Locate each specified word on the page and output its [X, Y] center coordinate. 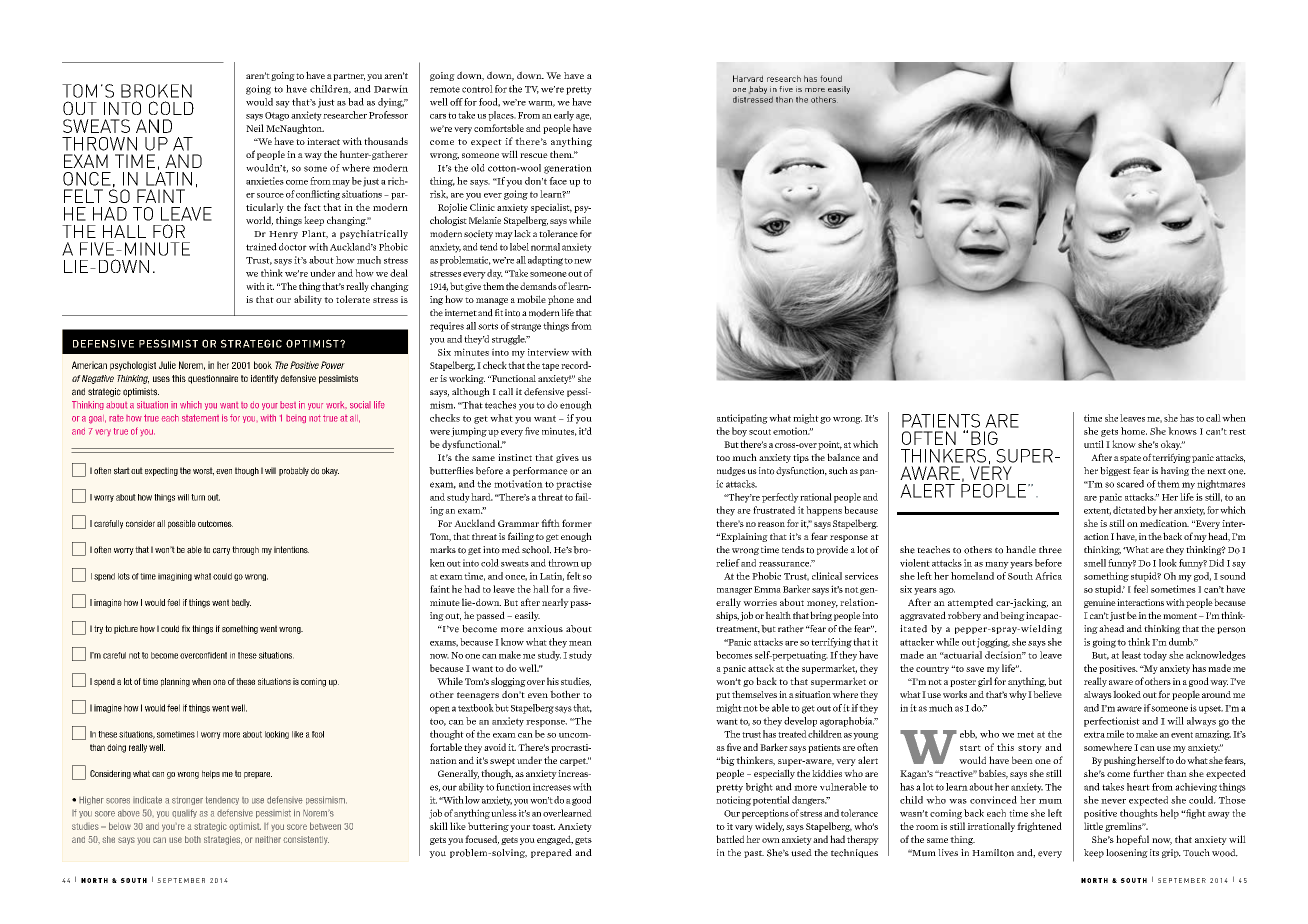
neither [268, 839]
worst [203, 471]
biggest [1115, 471]
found [831, 78]
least [1131, 655]
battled [730, 839]
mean [580, 643]
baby [758, 90]
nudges [731, 471]
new [583, 261]
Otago [277, 116]
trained [261, 247]
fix [186, 628]
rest [1237, 432]
